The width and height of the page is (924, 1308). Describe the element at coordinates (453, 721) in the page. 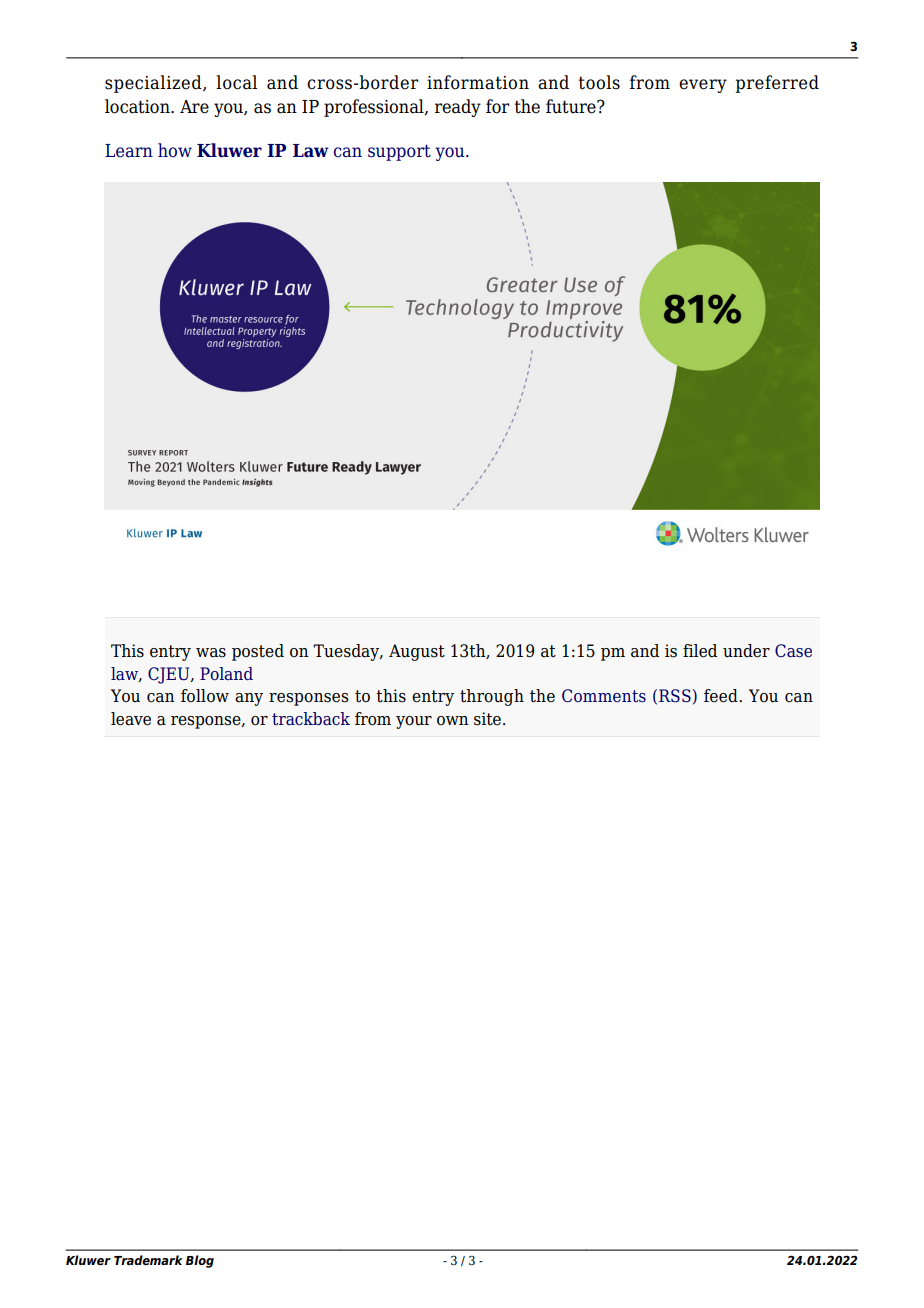

I see `own` at that location.
